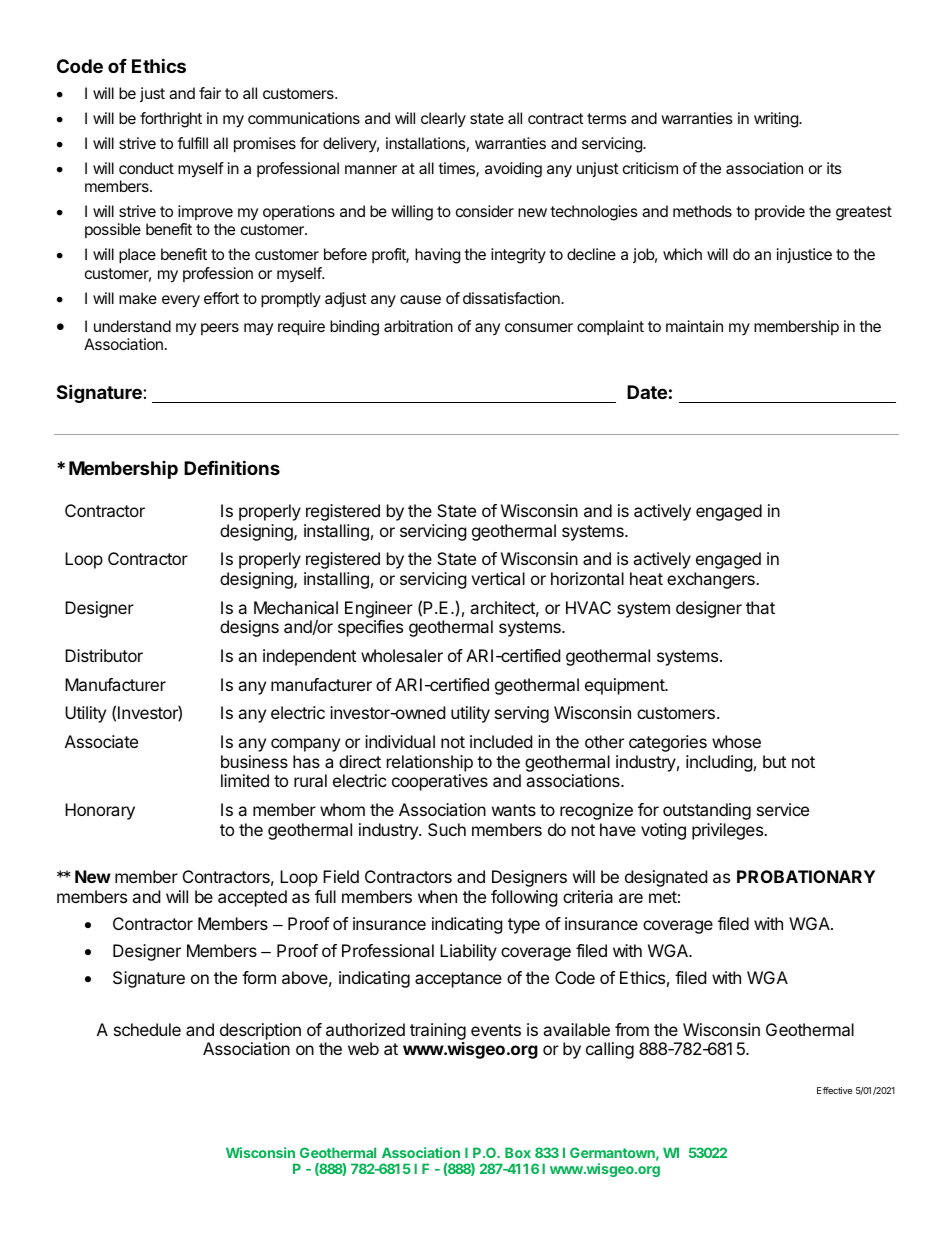  Describe the element at coordinates (147, 1029) in the image. I see `schedule` at that location.
